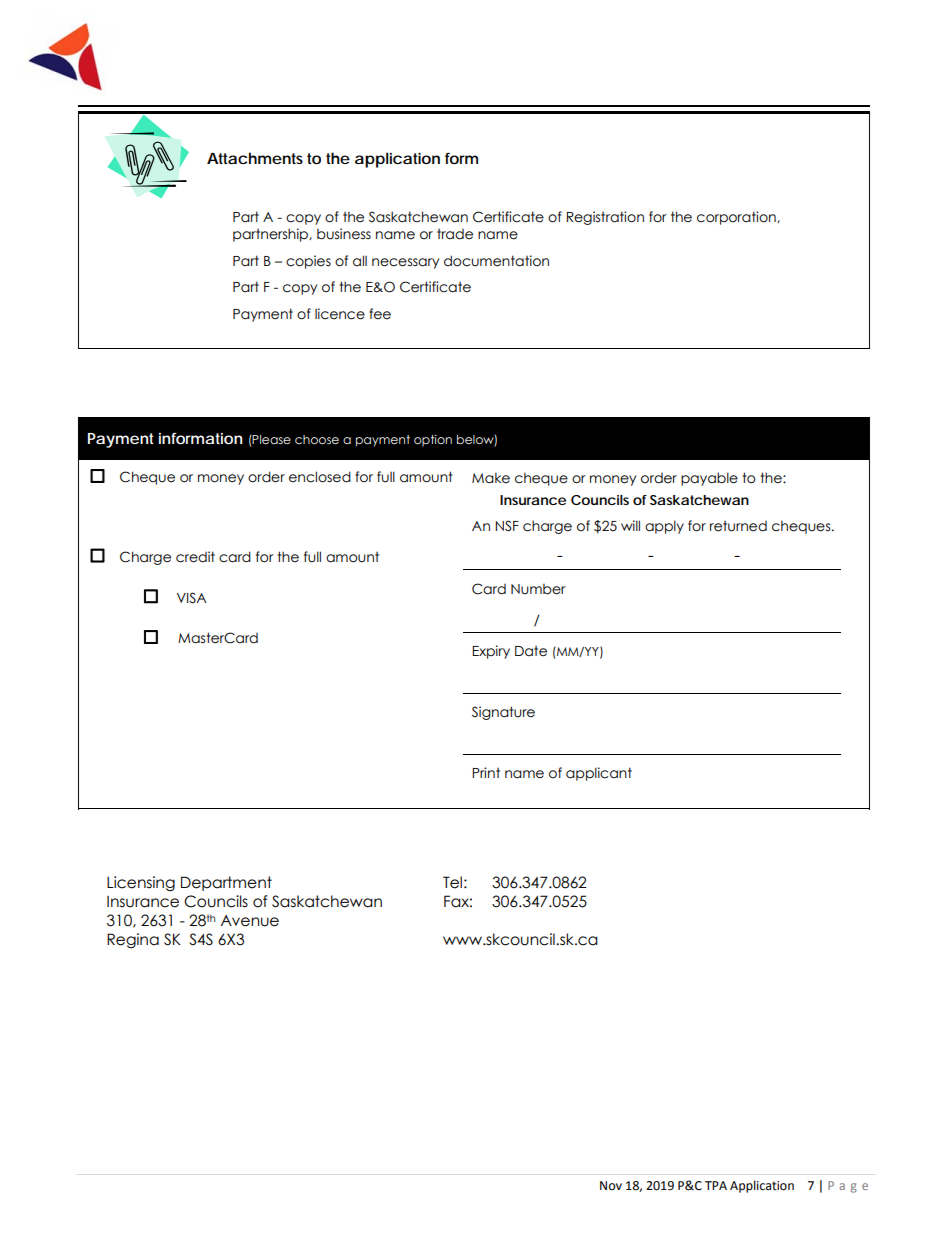 This screenshot has height=1233, width=952. What do you see at coordinates (455, 234) in the screenshot?
I see `trade` at bounding box center [455, 234].
